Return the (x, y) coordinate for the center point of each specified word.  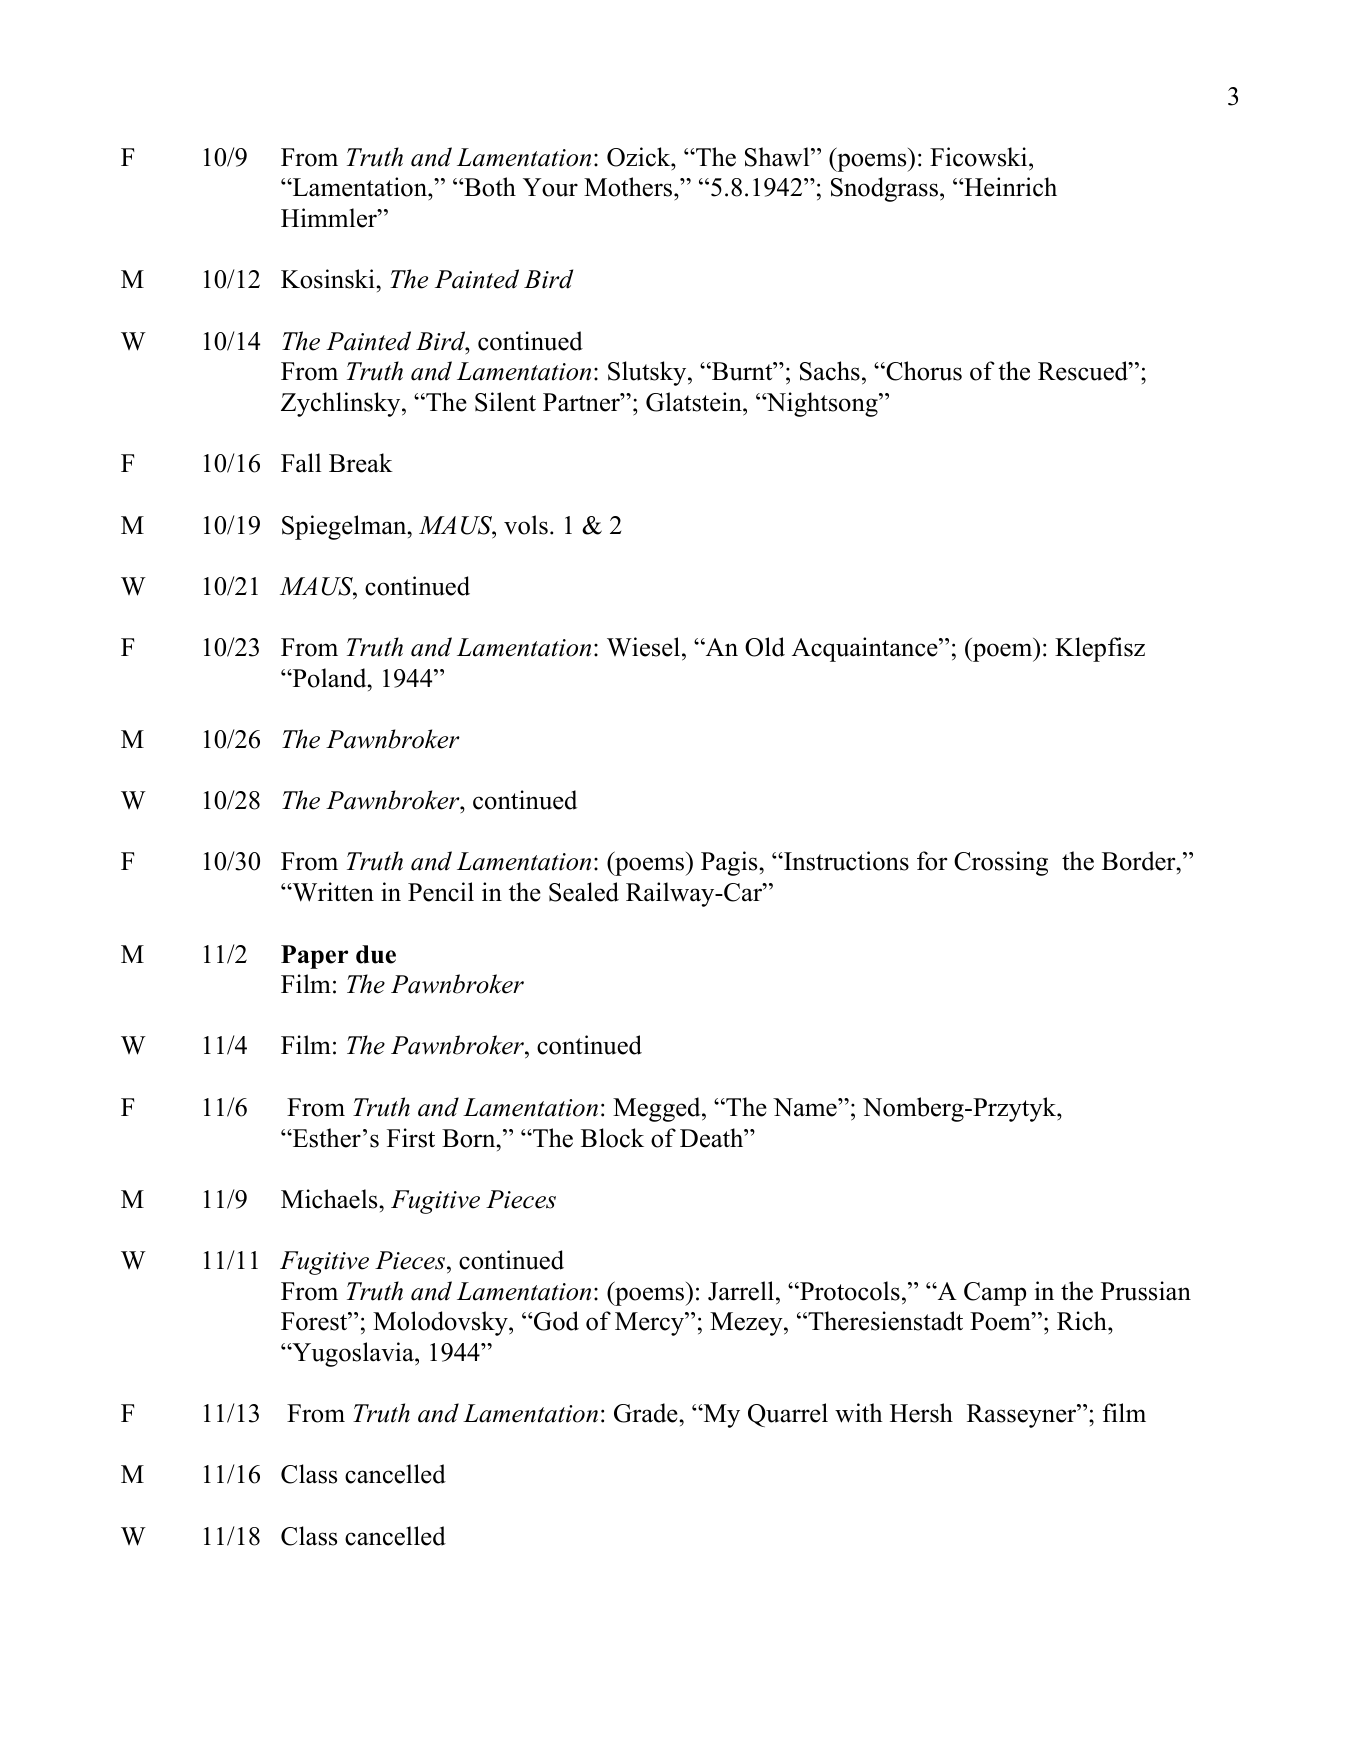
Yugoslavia (353, 1354)
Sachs (830, 371)
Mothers (629, 187)
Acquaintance (866, 649)
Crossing (1001, 863)
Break (361, 463)
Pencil (441, 892)
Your (550, 187)
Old (765, 647)
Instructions (845, 861)
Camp (995, 1294)
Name (806, 1107)
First (411, 1138)
